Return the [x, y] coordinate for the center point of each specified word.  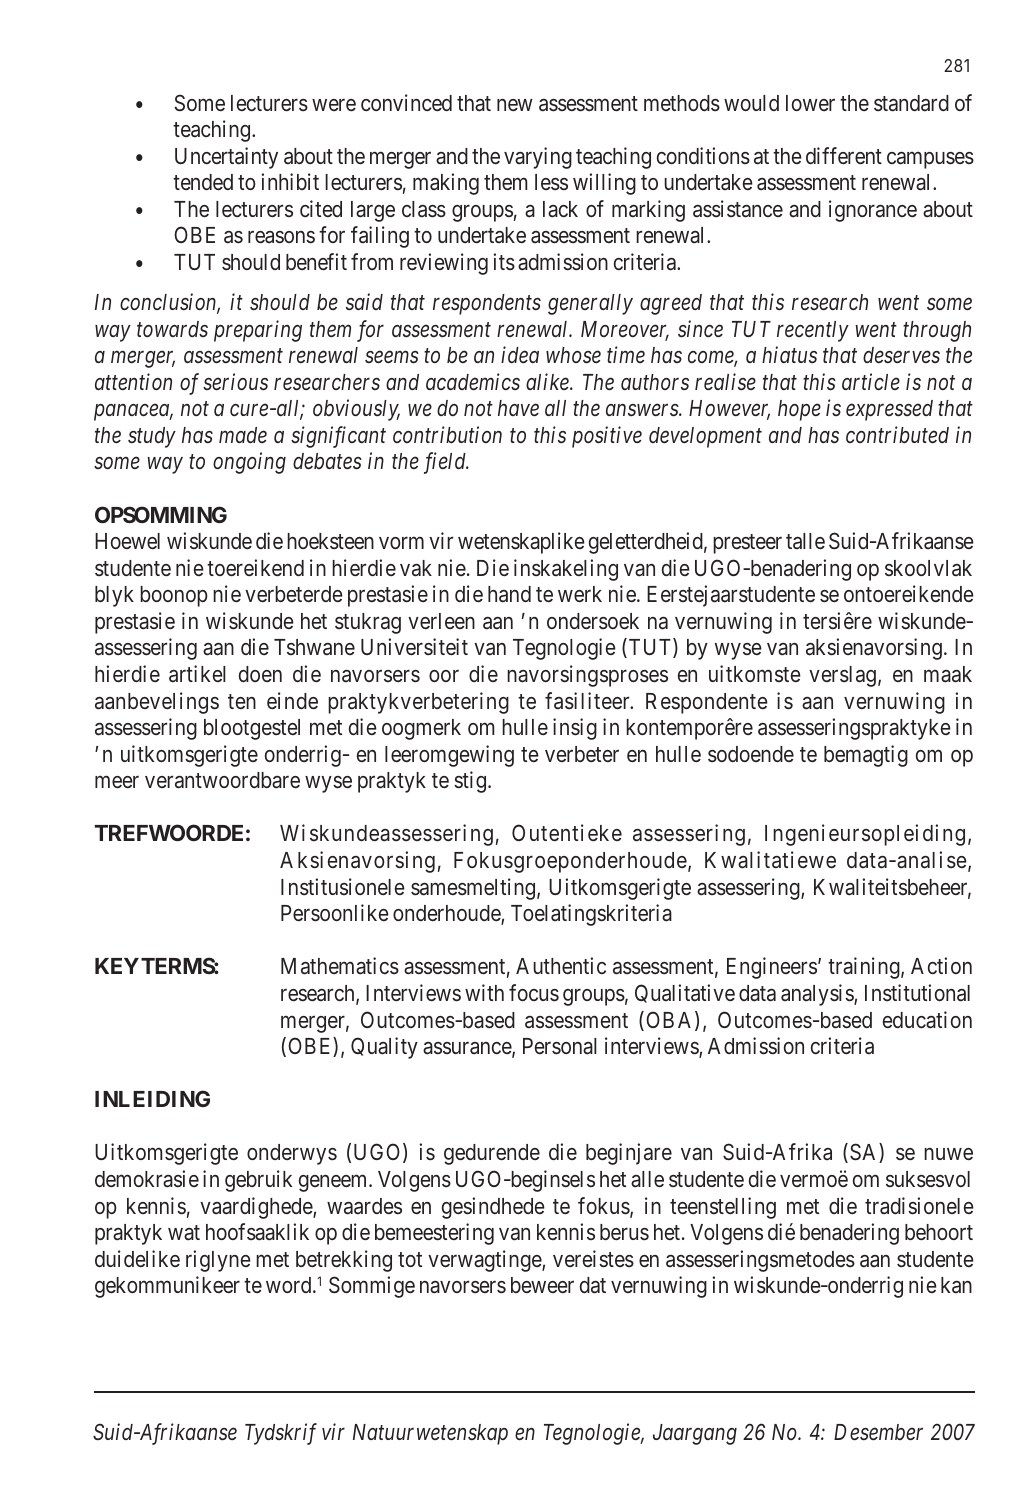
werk [580, 594]
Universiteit [414, 647]
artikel [197, 674]
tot [410, 1259]
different [844, 156]
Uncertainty [226, 158]
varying [538, 158]
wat [184, 1233]
